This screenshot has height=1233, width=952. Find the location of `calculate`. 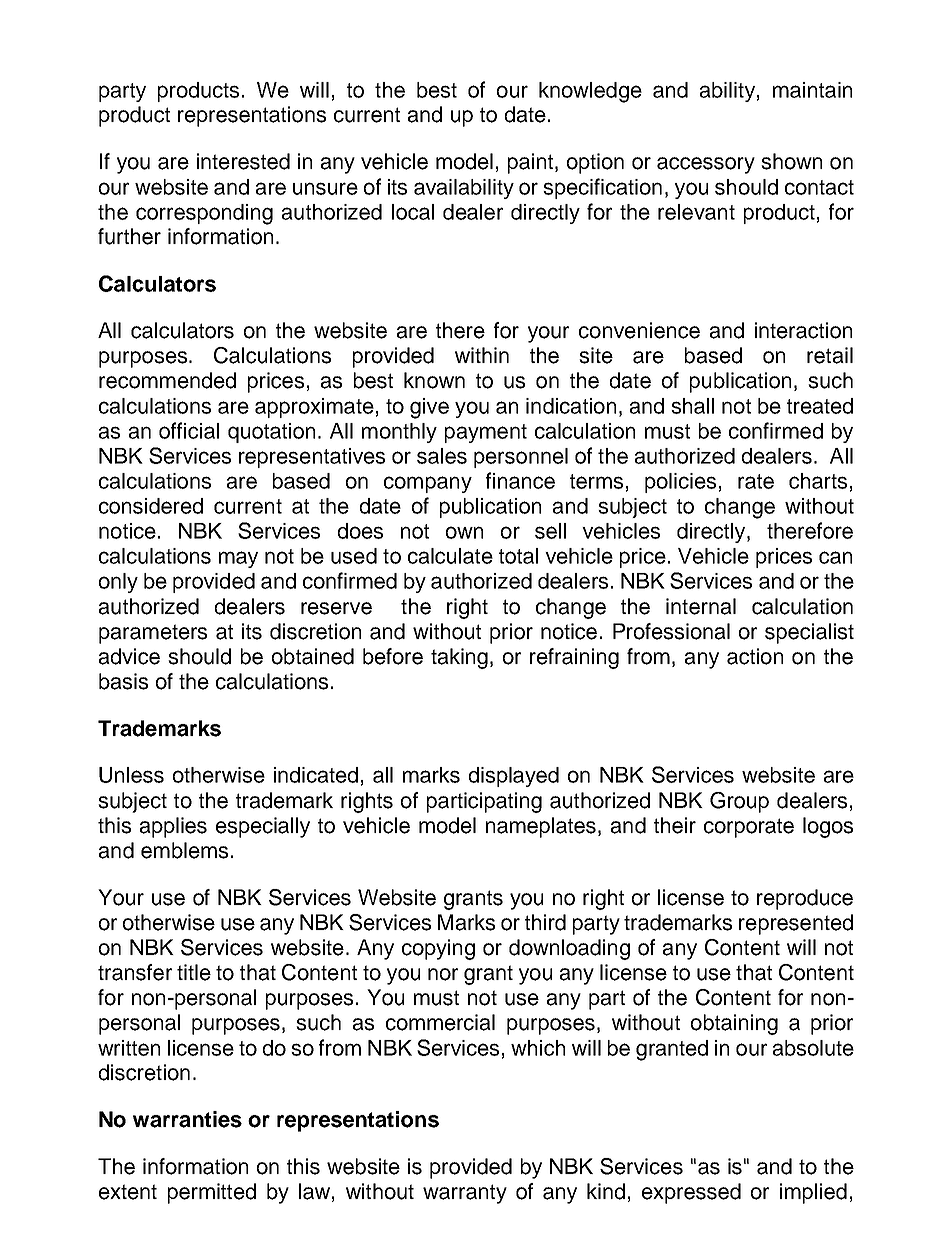

calculate is located at coordinates (450, 556).
